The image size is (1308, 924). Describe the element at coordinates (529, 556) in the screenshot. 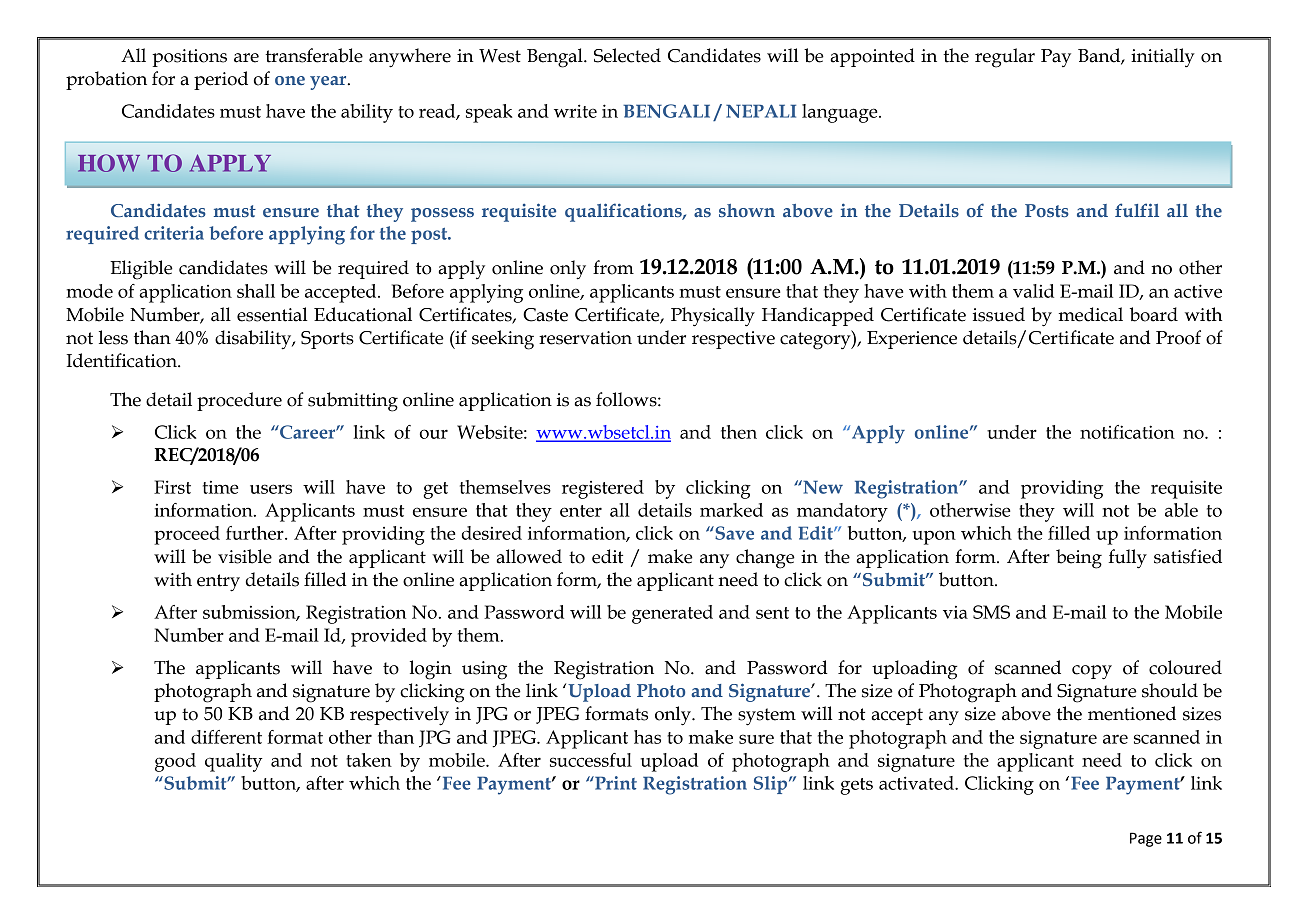

I see `allowed` at that location.
